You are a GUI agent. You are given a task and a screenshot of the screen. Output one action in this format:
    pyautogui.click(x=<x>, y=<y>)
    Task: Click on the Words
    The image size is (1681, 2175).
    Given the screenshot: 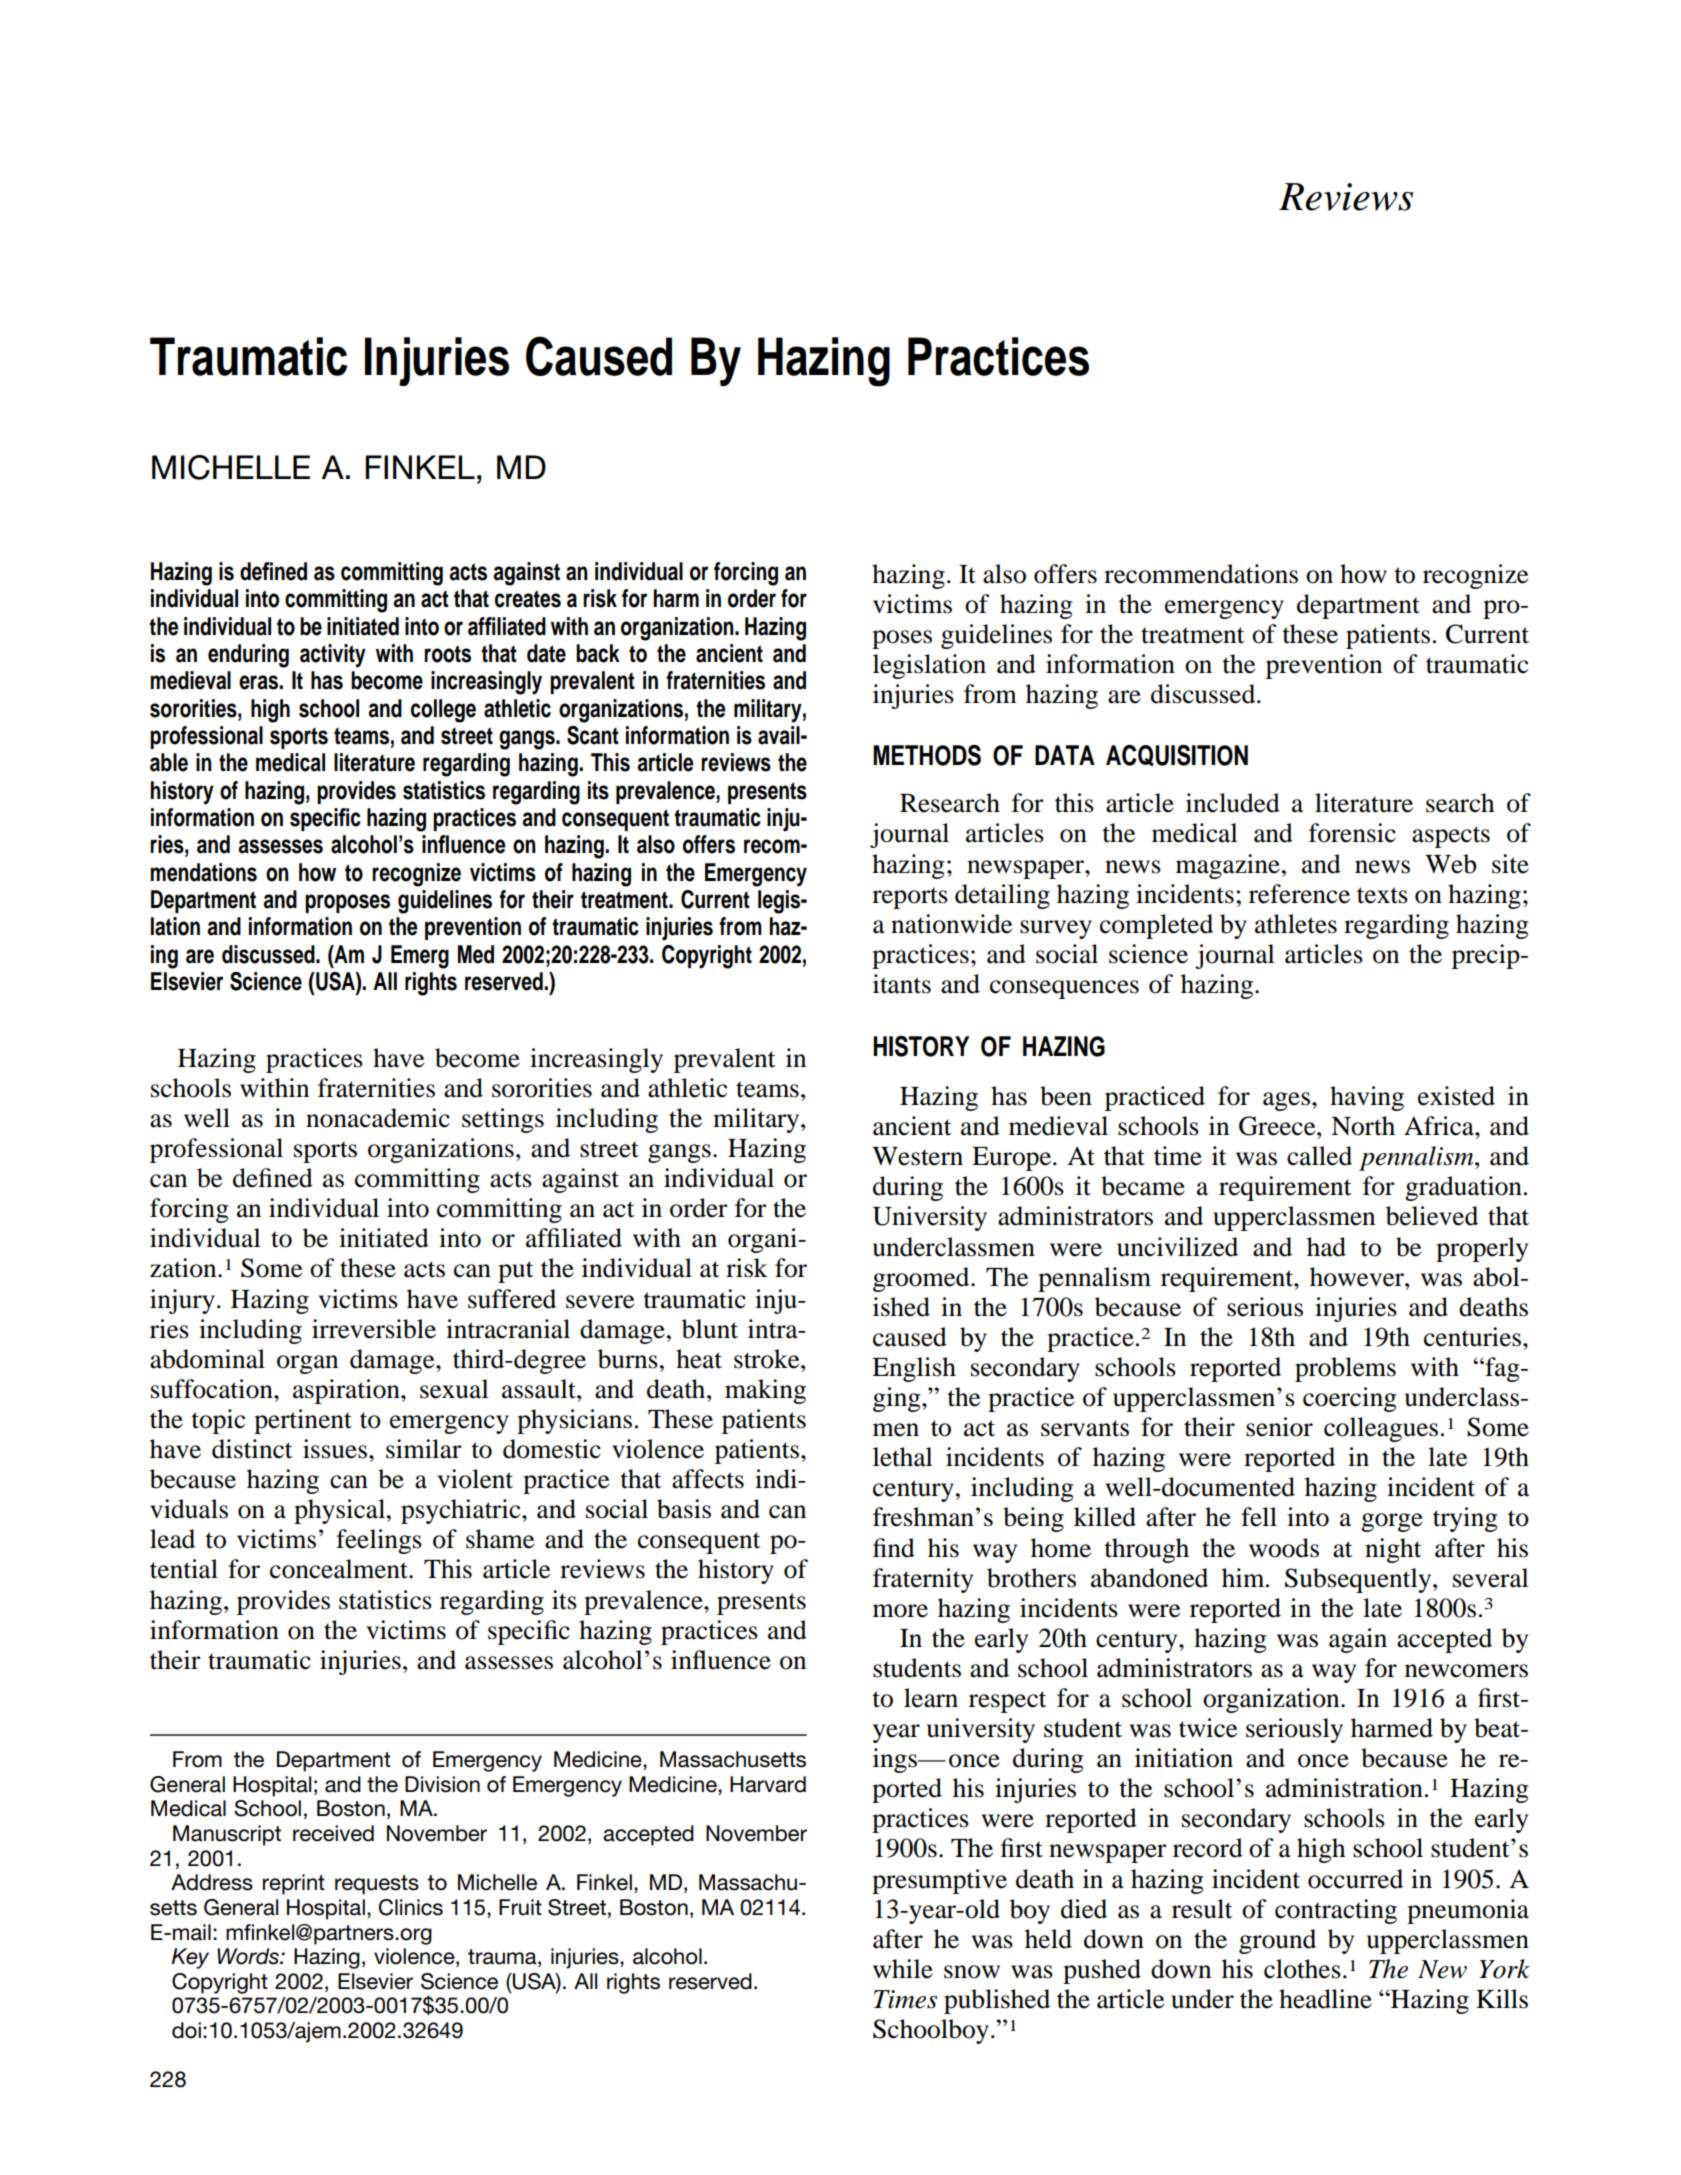 What is the action you would take?
    pyautogui.click(x=249, y=1956)
